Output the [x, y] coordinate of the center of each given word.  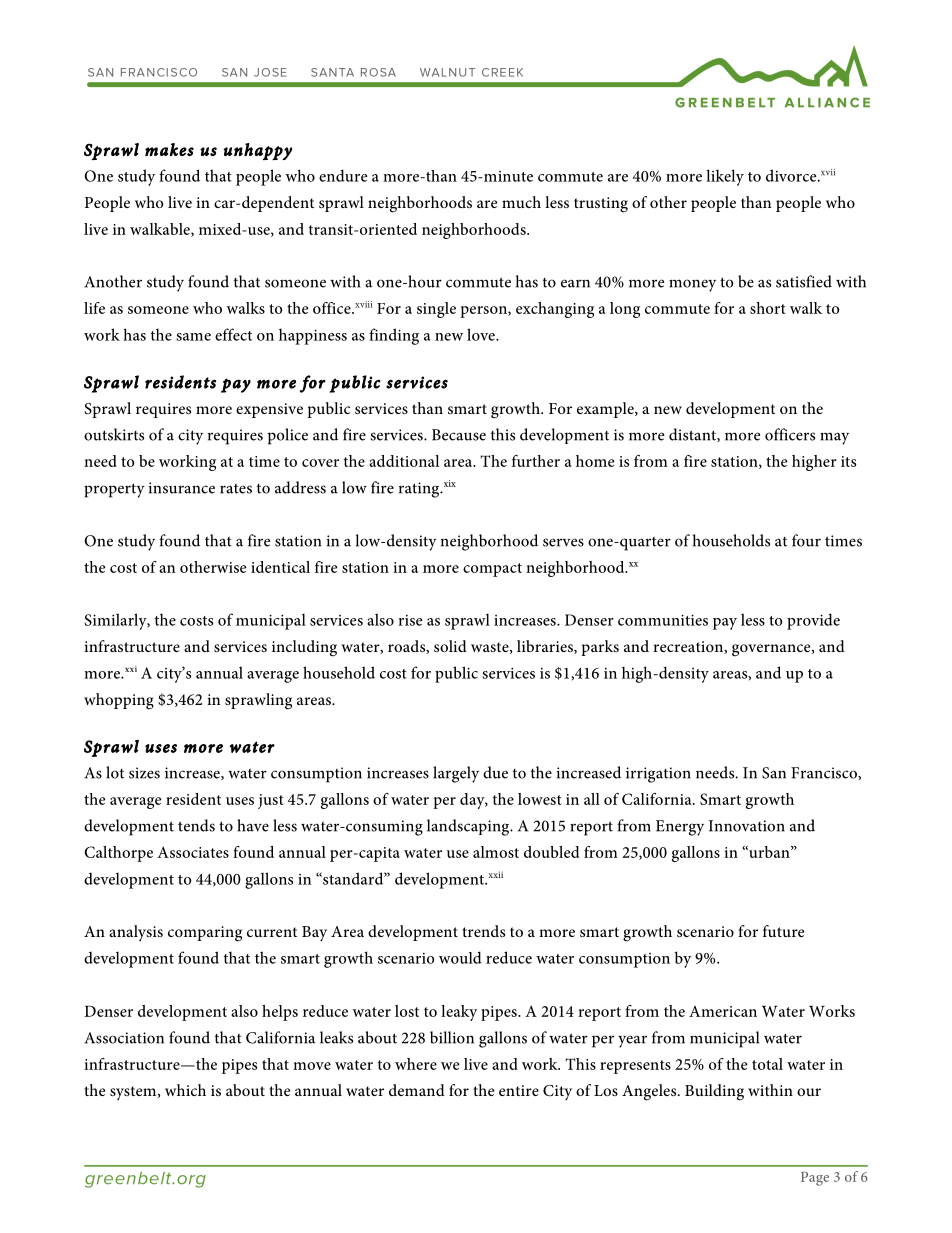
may [834, 438]
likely [725, 177]
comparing [205, 934]
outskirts [114, 434]
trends [483, 931]
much [521, 202]
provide [813, 621]
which [185, 1090]
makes [169, 149]
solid [450, 646]
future [783, 931]
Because [459, 435]
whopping [119, 701]
